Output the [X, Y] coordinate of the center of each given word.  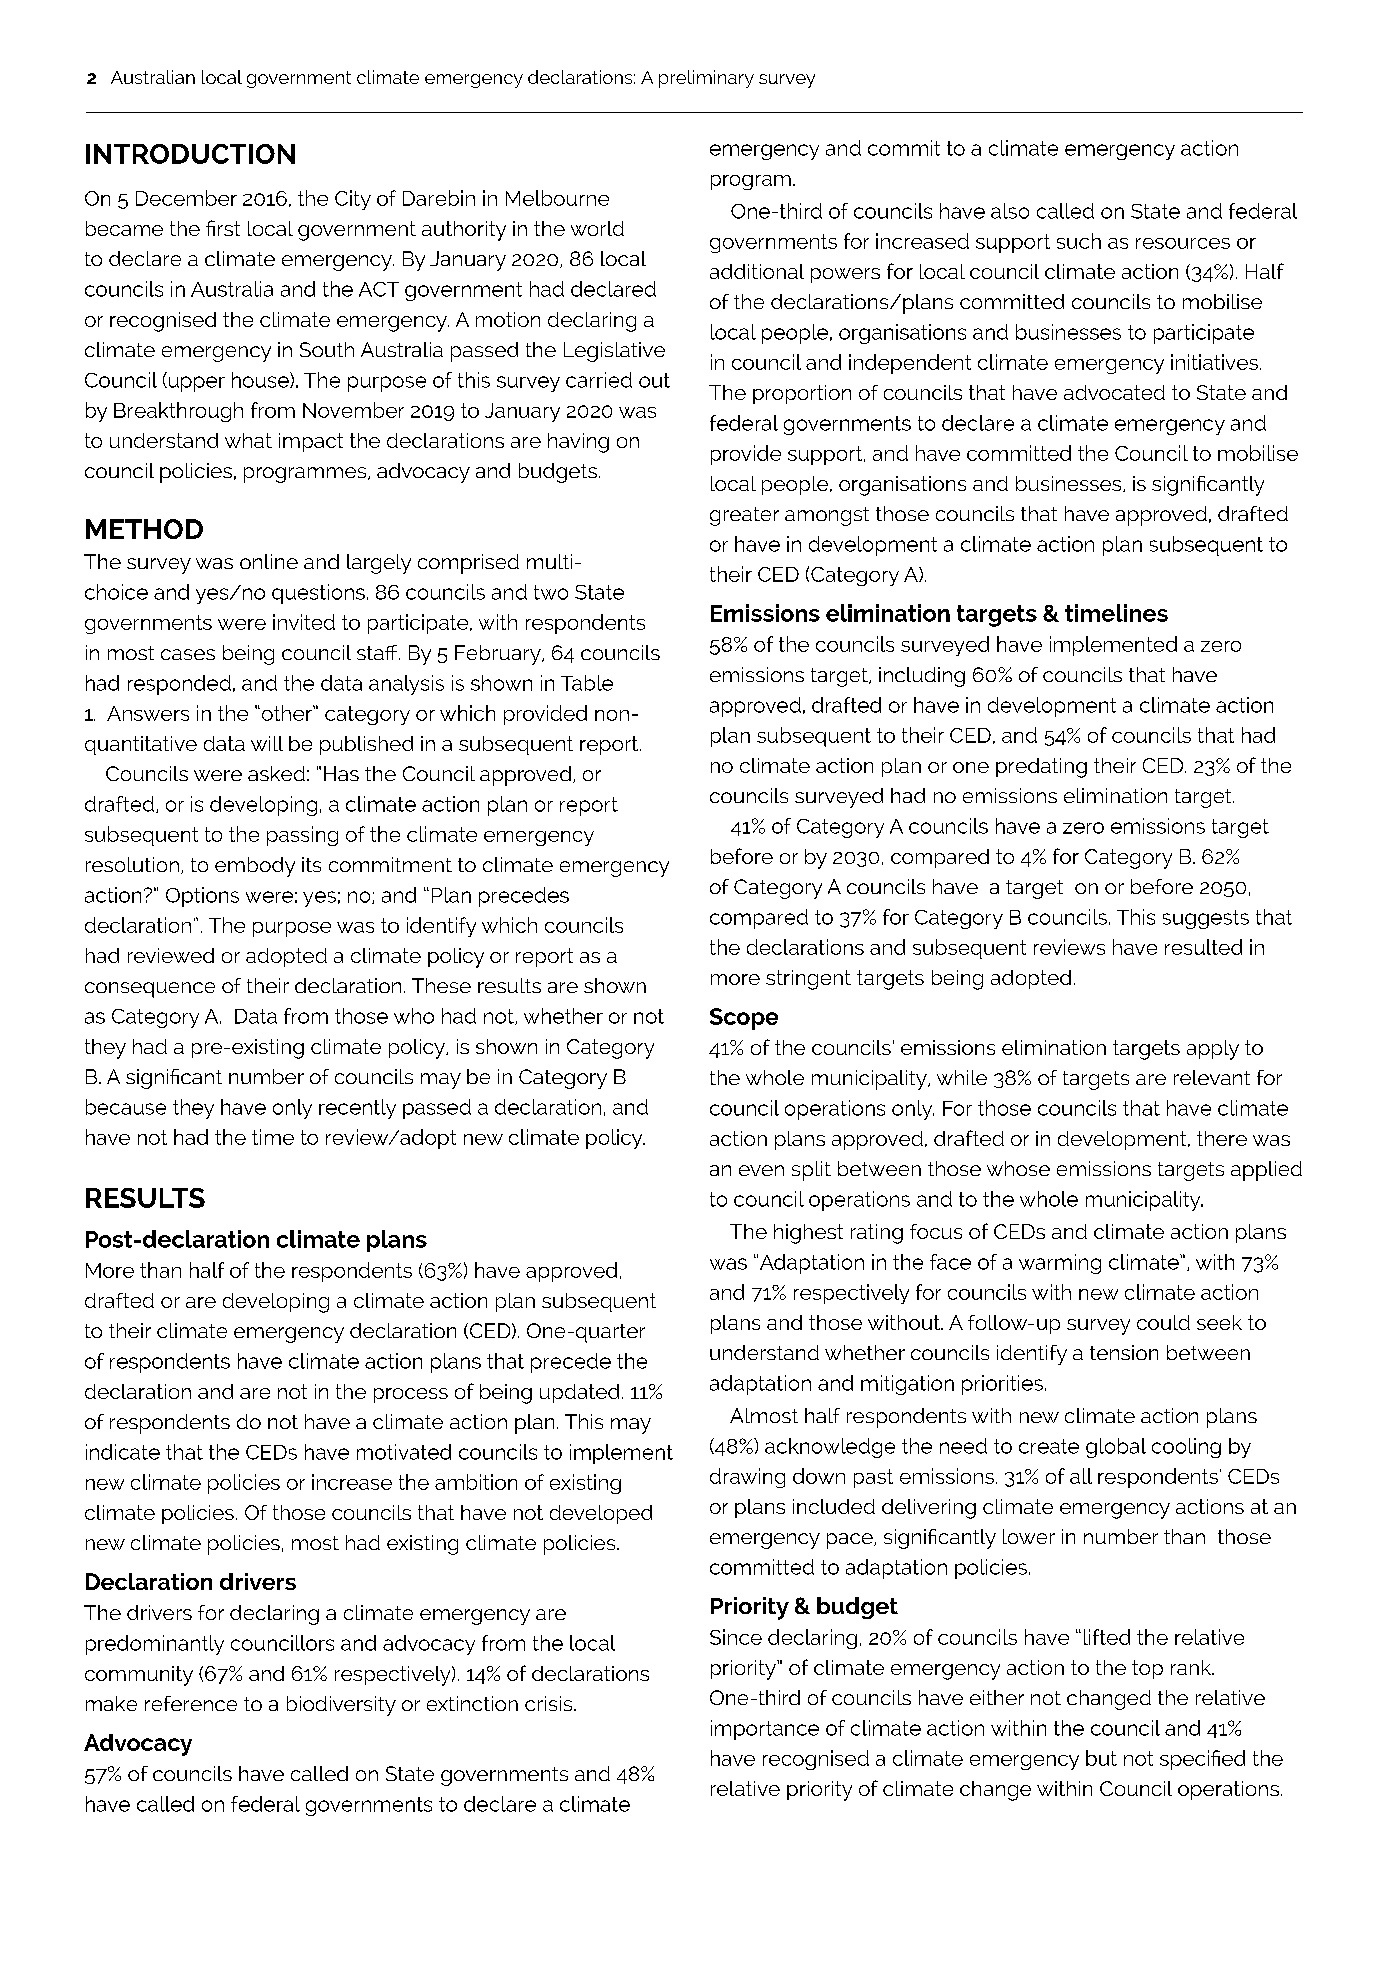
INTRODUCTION [190, 154]
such [1079, 241]
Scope [744, 1019]
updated [579, 1393]
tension [1124, 1352]
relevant [1212, 1077]
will [267, 743]
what [248, 440]
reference [191, 1703]
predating [1041, 768]
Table [587, 683]
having [578, 443]
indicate [123, 1452]
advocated [1114, 392]
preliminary [706, 79]
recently [357, 1109]
